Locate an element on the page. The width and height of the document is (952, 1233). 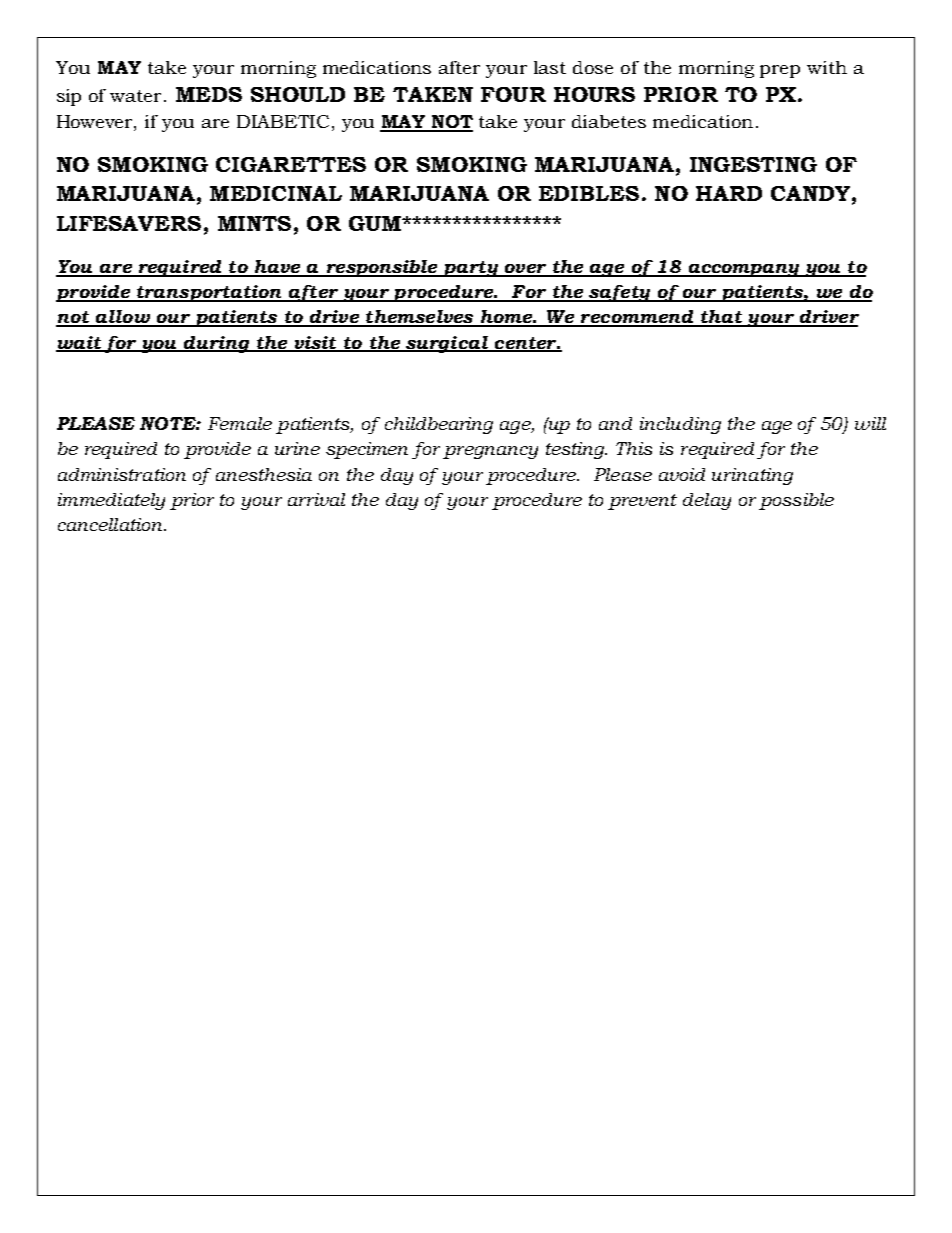
GUM is located at coordinates (376, 223).
